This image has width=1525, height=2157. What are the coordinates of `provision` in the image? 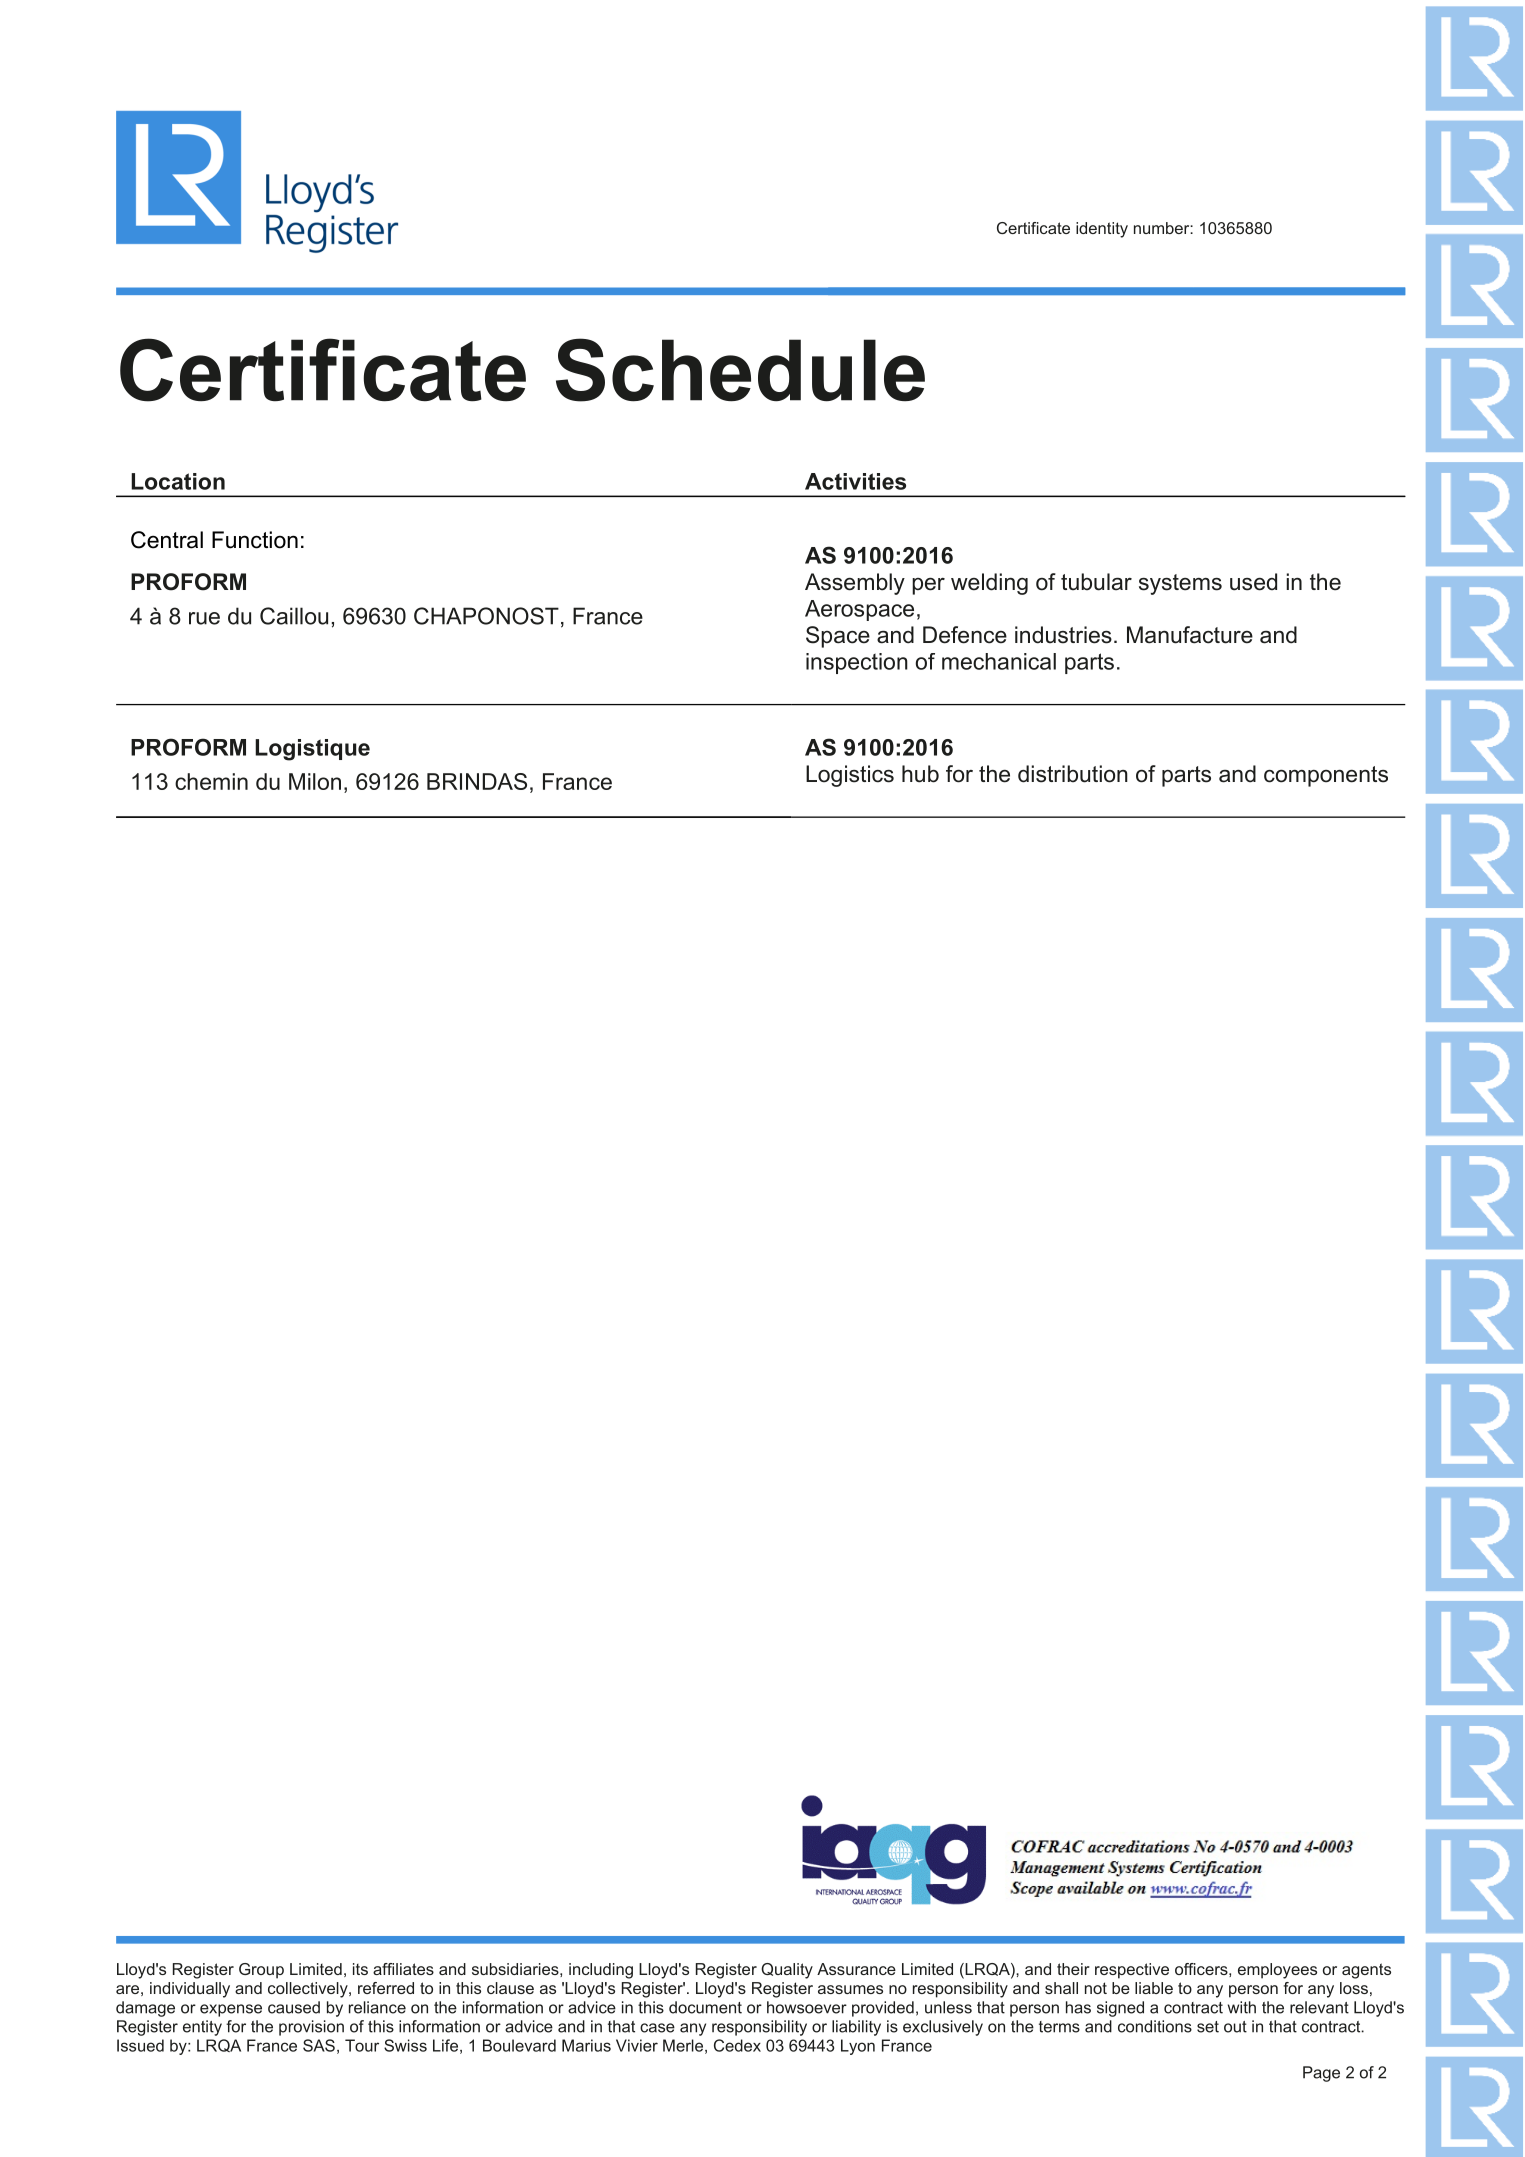 It's located at (311, 2028).
